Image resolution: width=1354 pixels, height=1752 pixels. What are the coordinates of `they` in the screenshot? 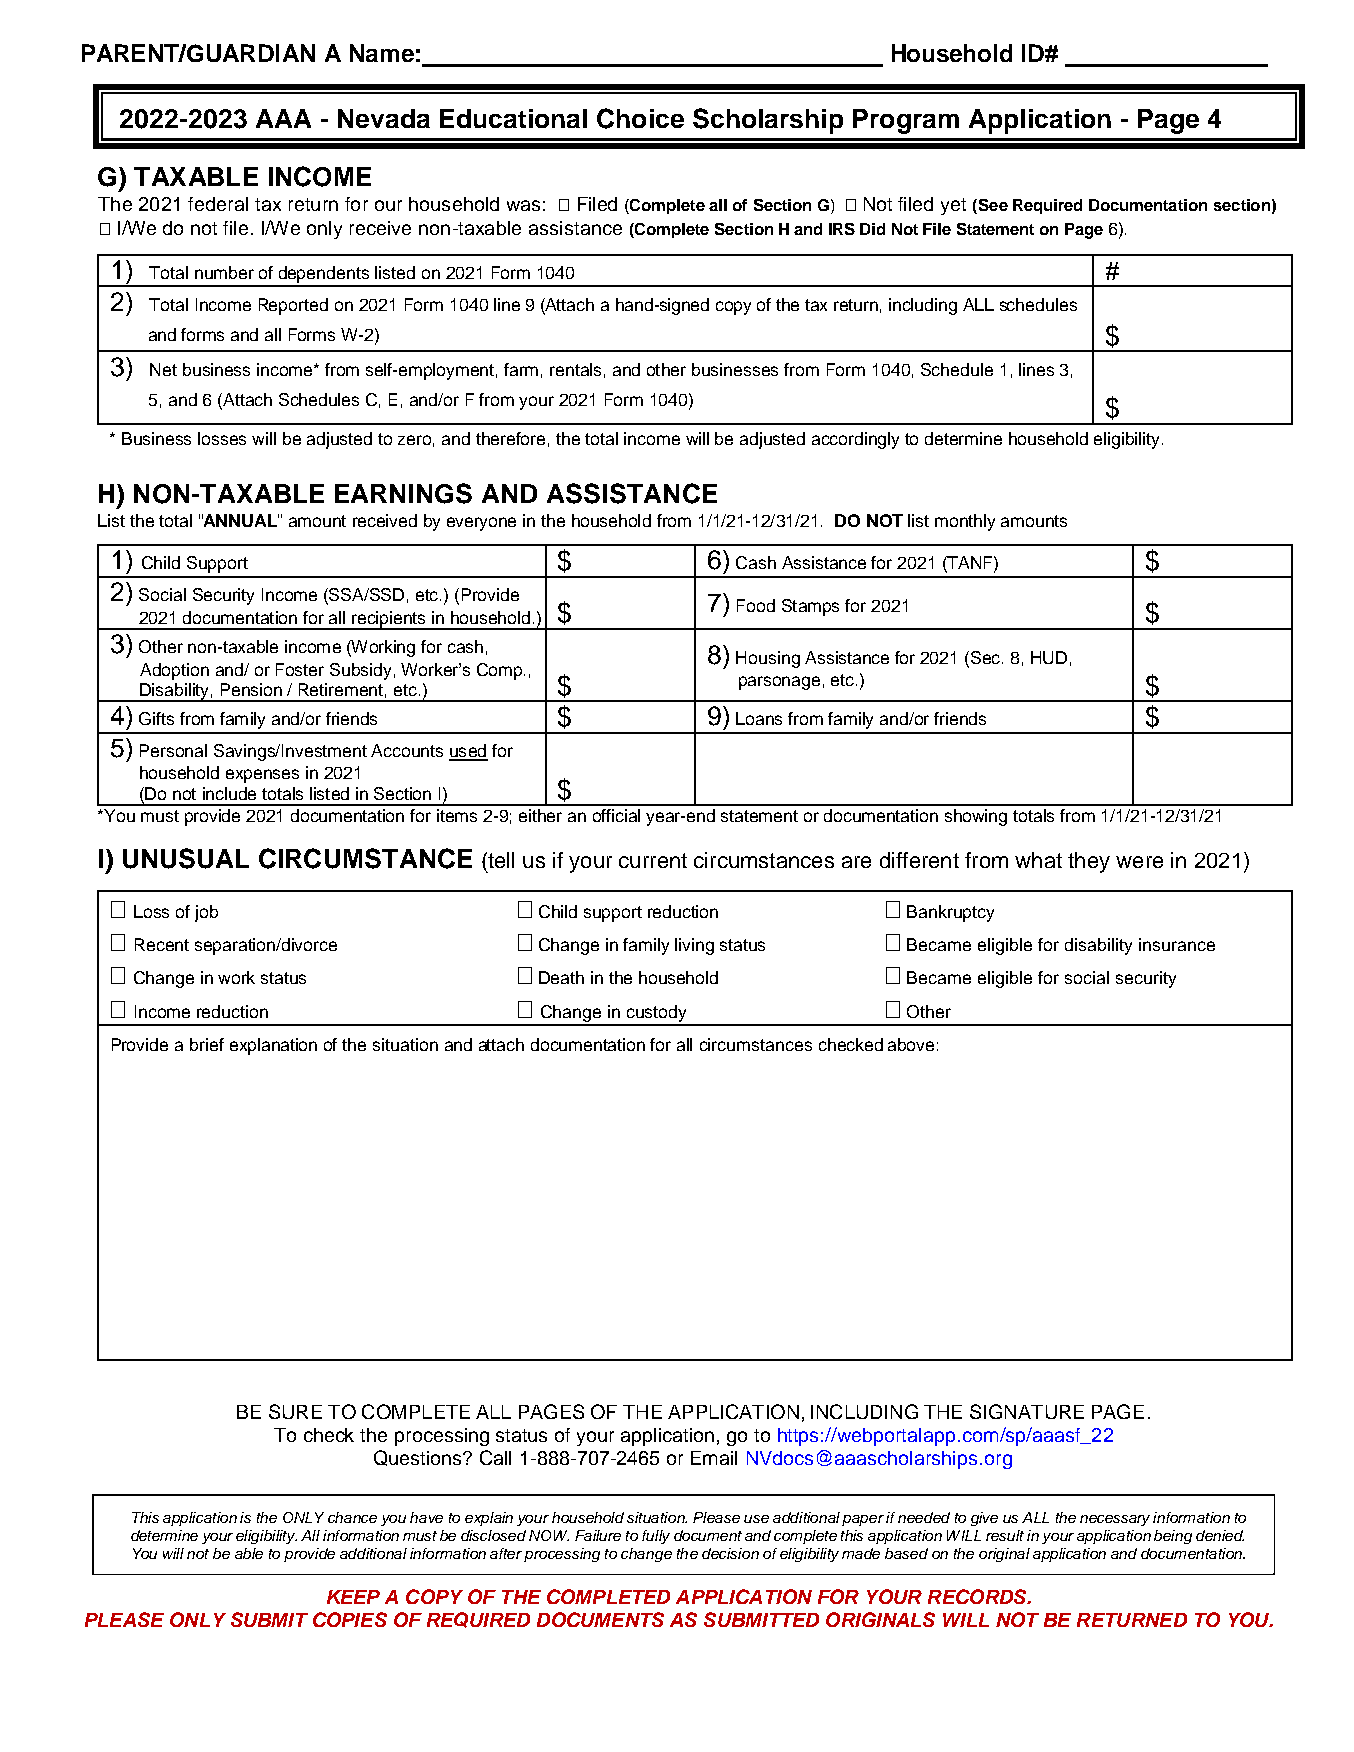 It's located at (1089, 862).
